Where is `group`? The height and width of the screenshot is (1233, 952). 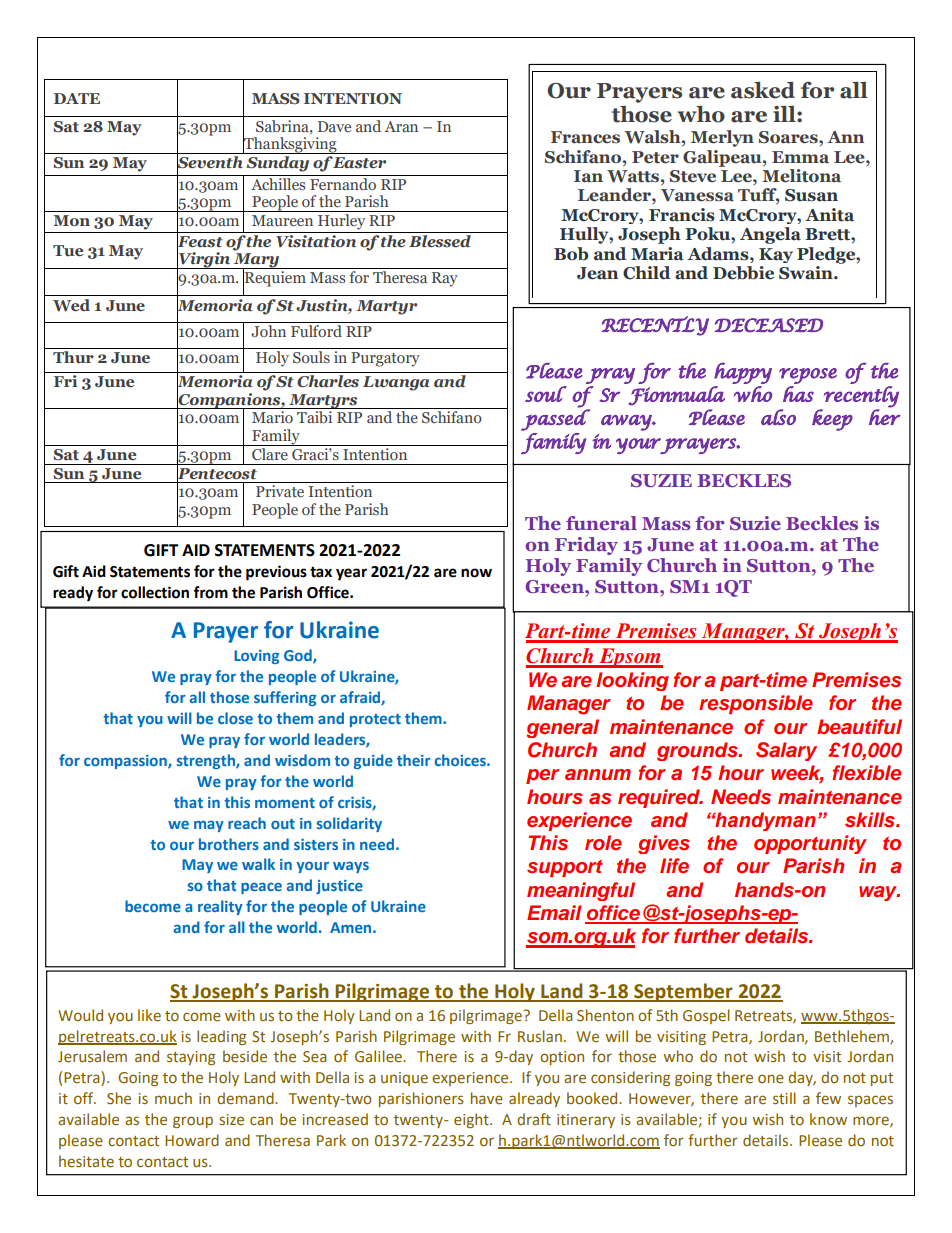
group is located at coordinates (193, 1122).
